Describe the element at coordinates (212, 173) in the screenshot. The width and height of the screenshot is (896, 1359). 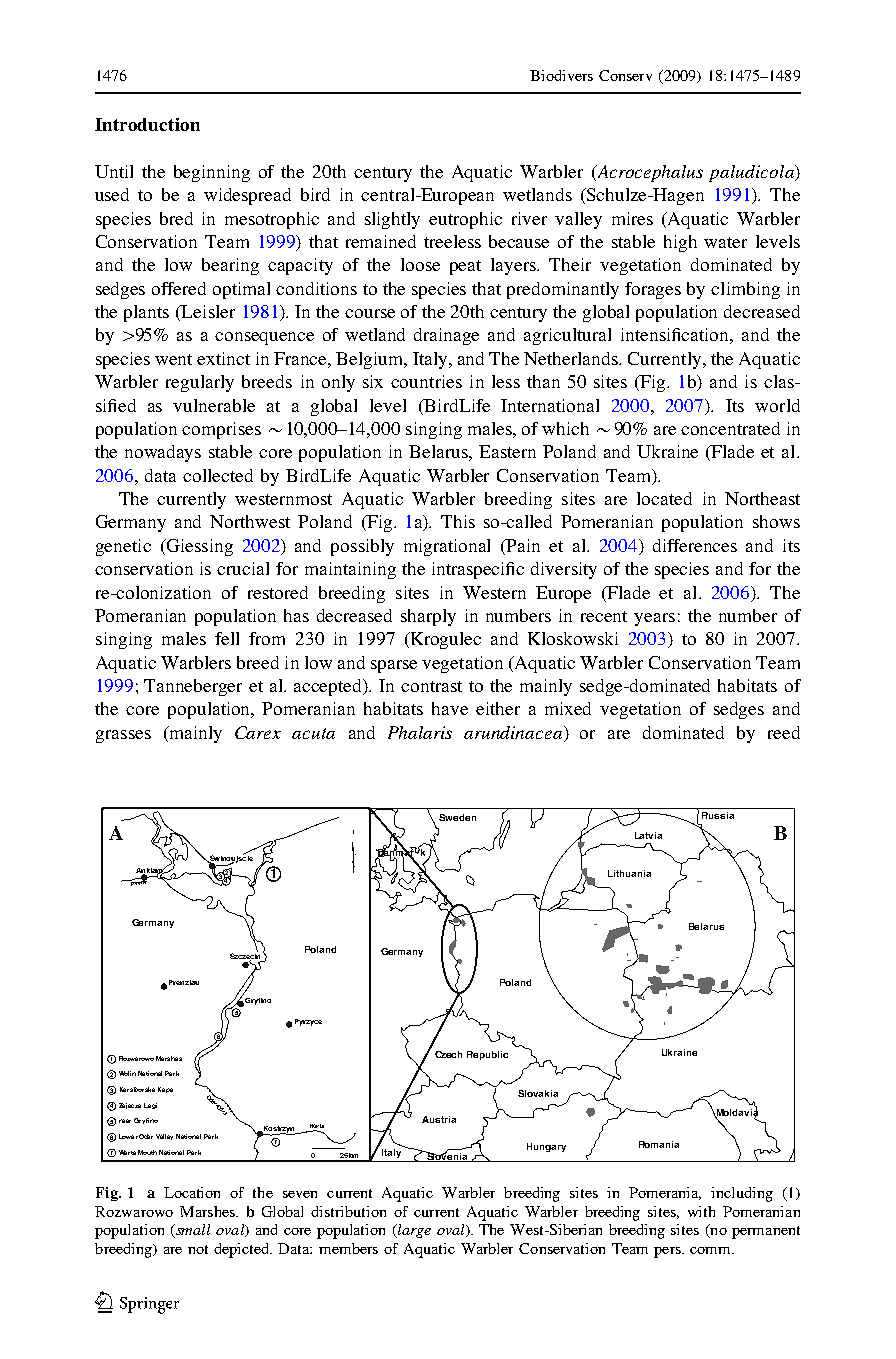
I see `beginning` at that location.
